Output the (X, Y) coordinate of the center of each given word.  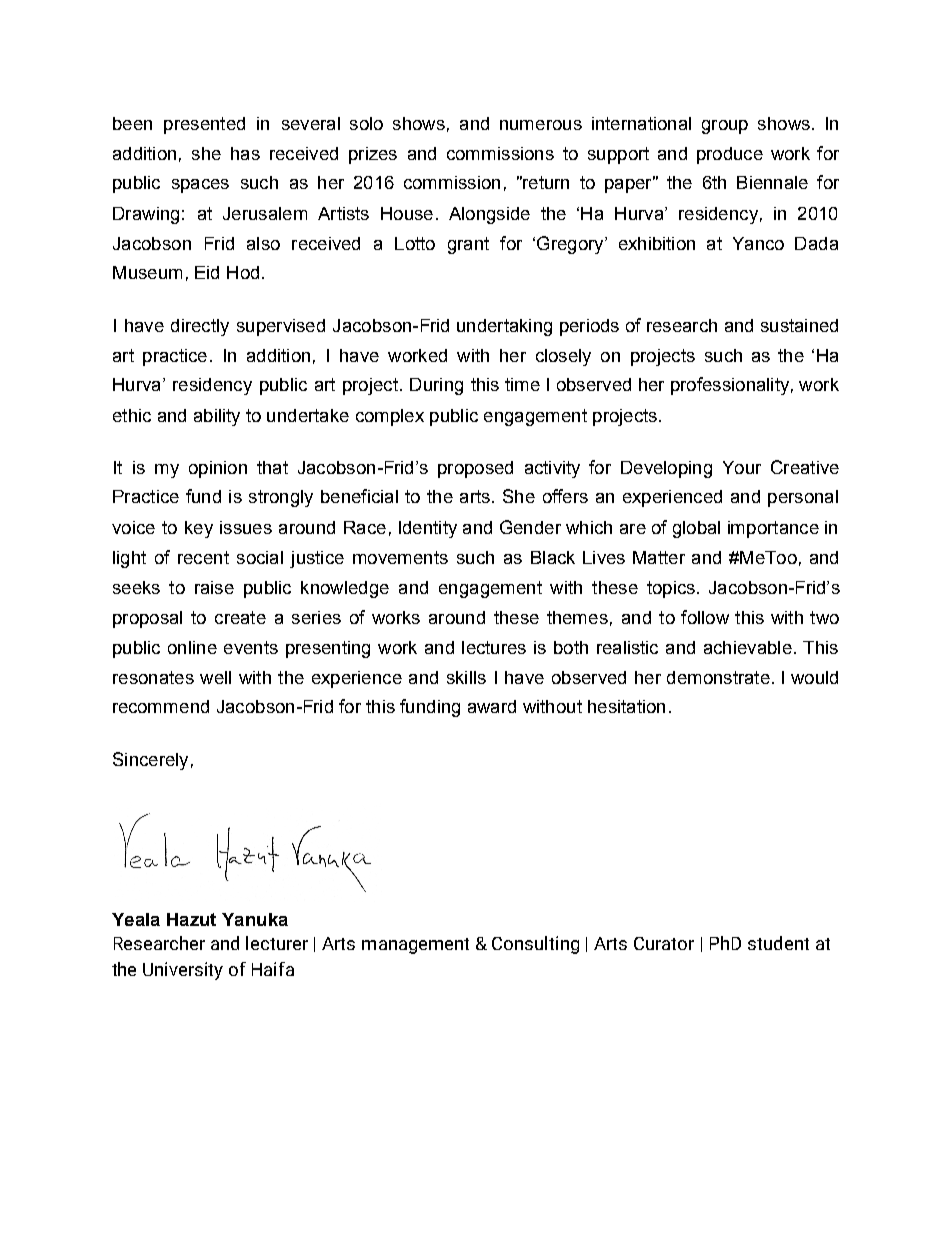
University (183, 971)
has (245, 153)
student (778, 943)
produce (730, 155)
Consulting (535, 945)
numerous (541, 125)
